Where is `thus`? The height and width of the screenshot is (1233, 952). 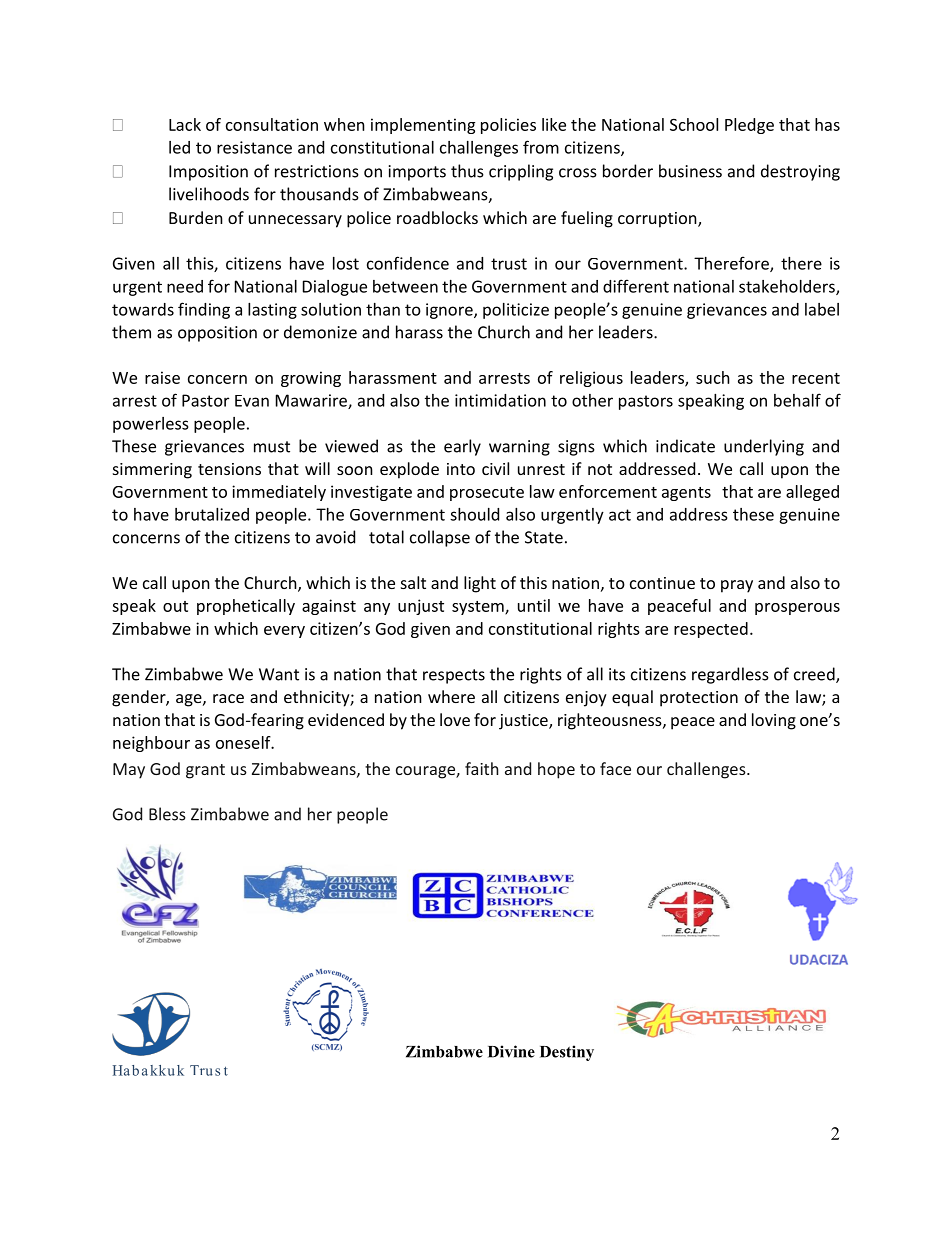
thus is located at coordinates (467, 171).
